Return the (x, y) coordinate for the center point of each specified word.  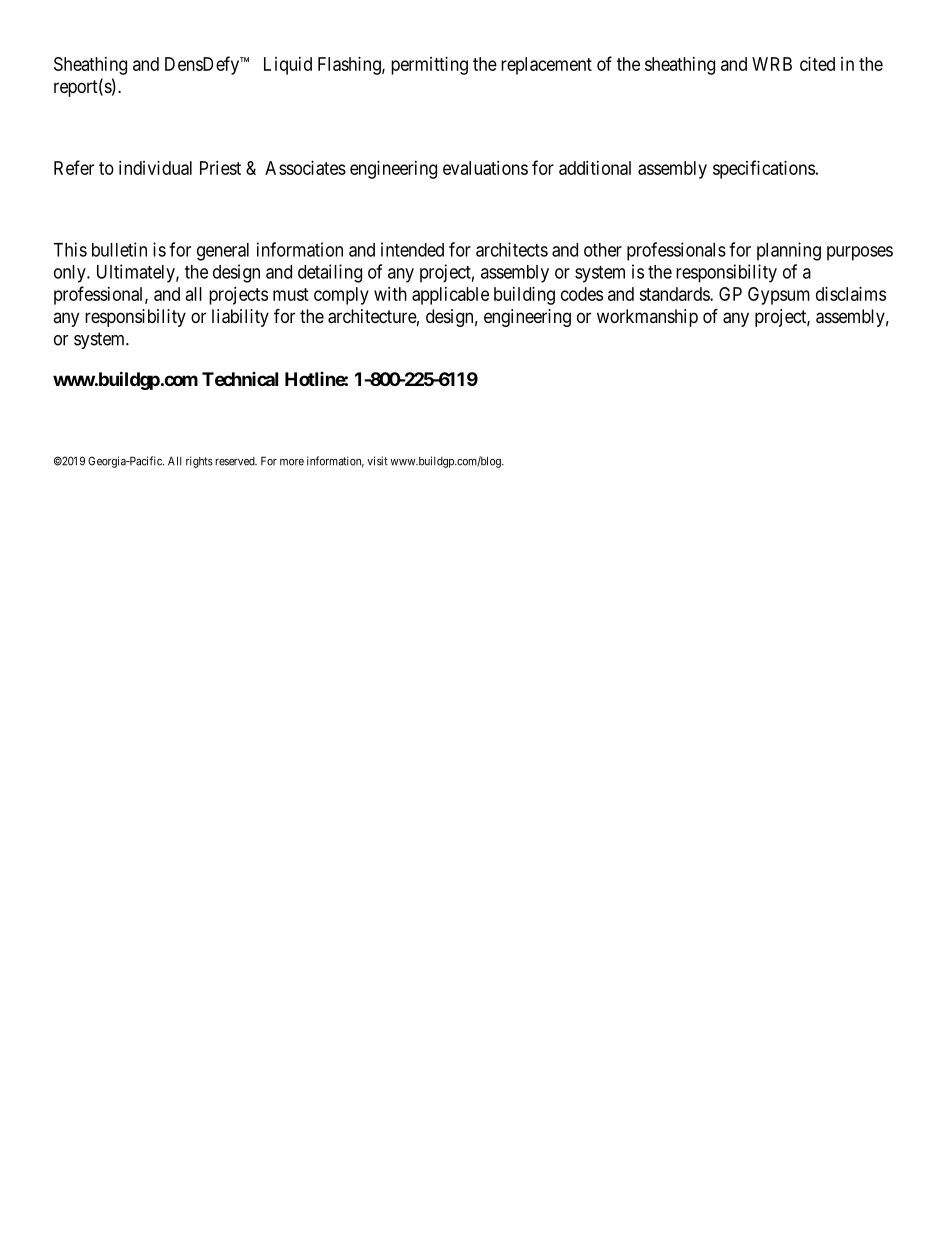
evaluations (485, 168)
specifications (764, 169)
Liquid (288, 66)
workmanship (647, 318)
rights (199, 462)
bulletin (119, 249)
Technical (240, 379)
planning (789, 251)
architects (512, 249)
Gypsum (779, 296)
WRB (772, 64)
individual (155, 168)
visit (377, 461)
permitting (429, 66)
